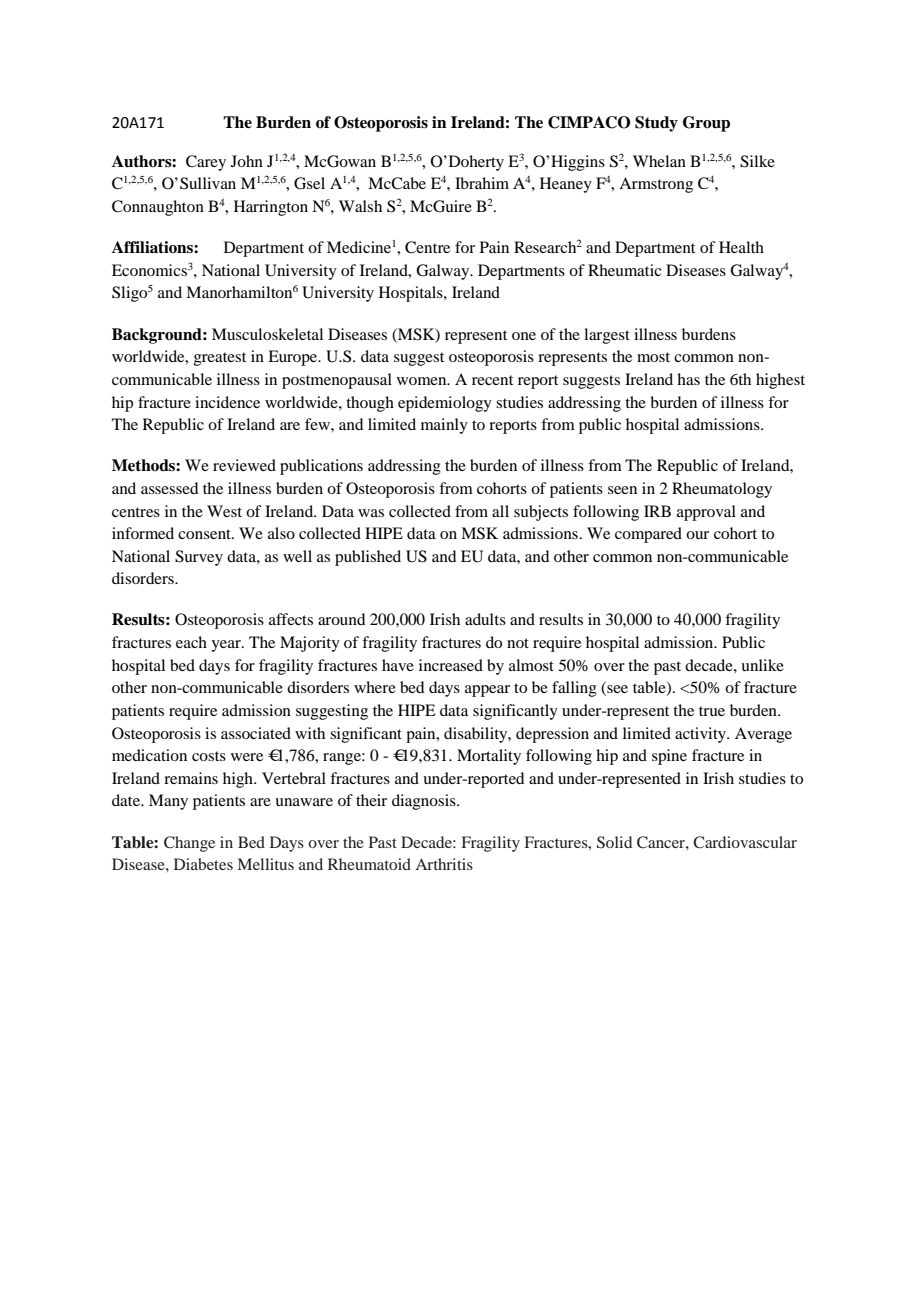  What do you see at coordinates (189, 844) in the image?
I see `Change` at bounding box center [189, 844].
